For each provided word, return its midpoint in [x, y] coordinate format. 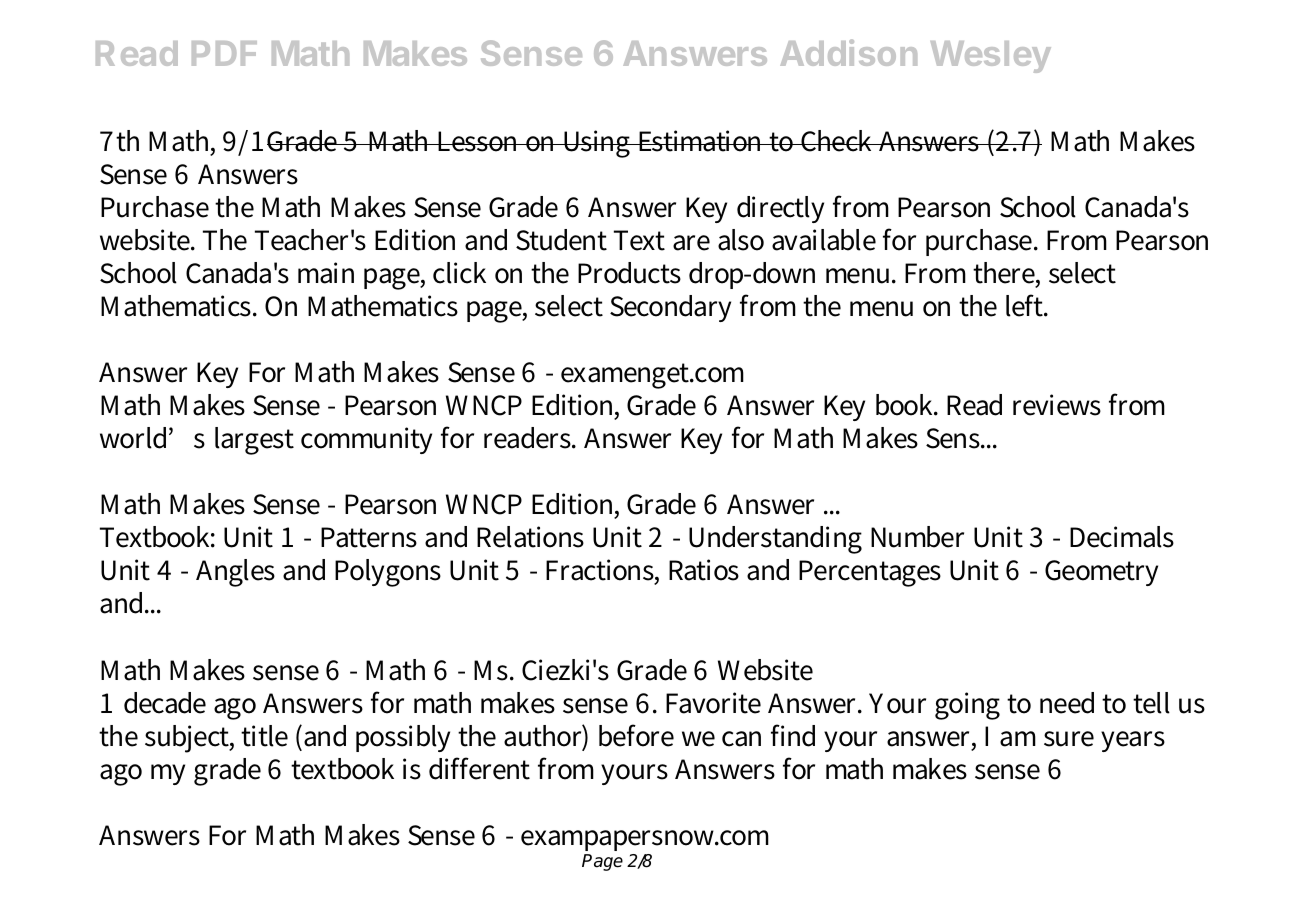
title [264, 736]
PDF [224, 53]
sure [1069, 739]
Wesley [991, 57]
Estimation [701, 141]
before [636, 735]
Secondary [670, 308]
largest [254, 441]
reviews [1057, 405]
